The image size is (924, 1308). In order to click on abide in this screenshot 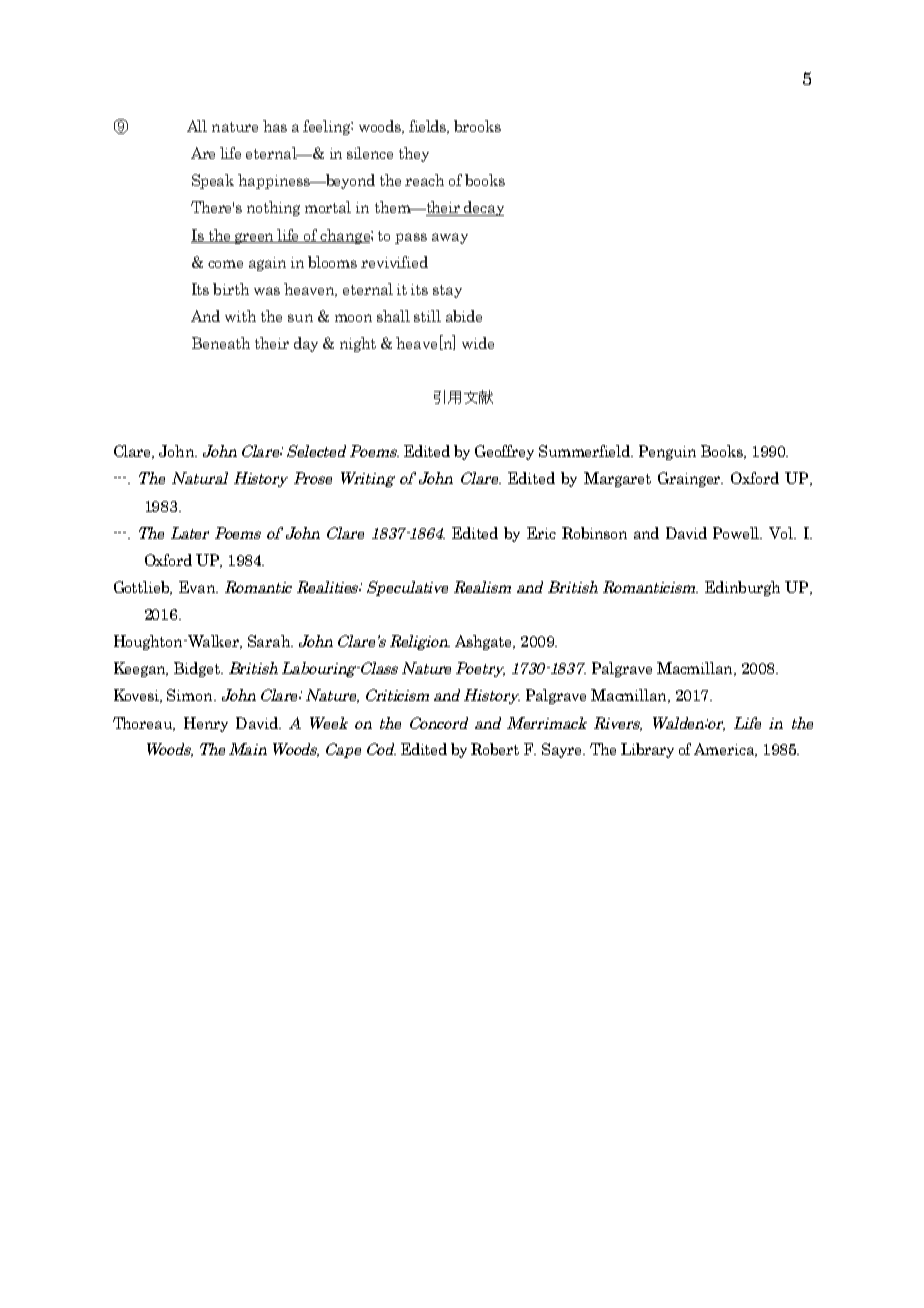, I will do `click(464, 316)`.
